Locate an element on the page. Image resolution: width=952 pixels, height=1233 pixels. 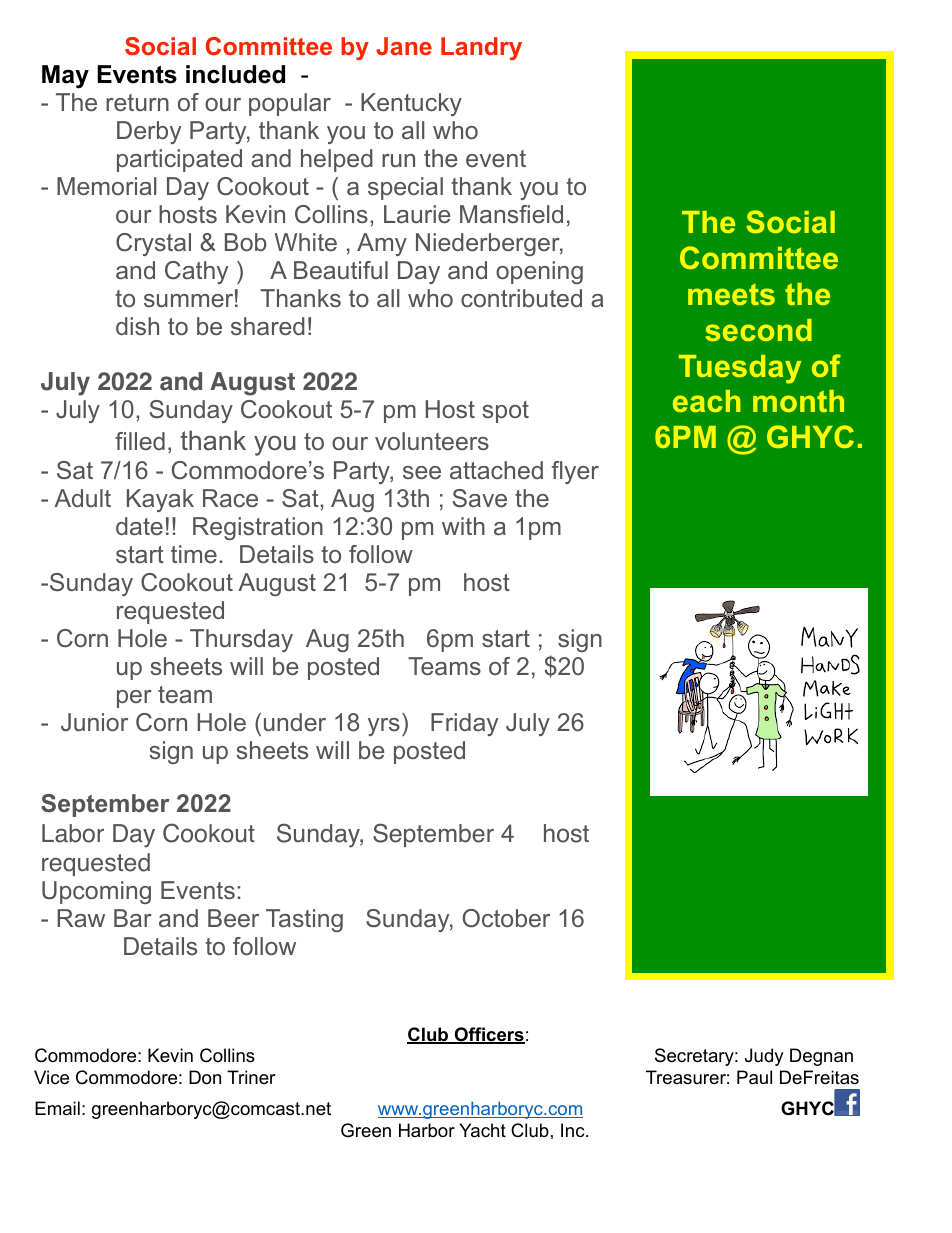
dish is located at coordinates (137, 326).
